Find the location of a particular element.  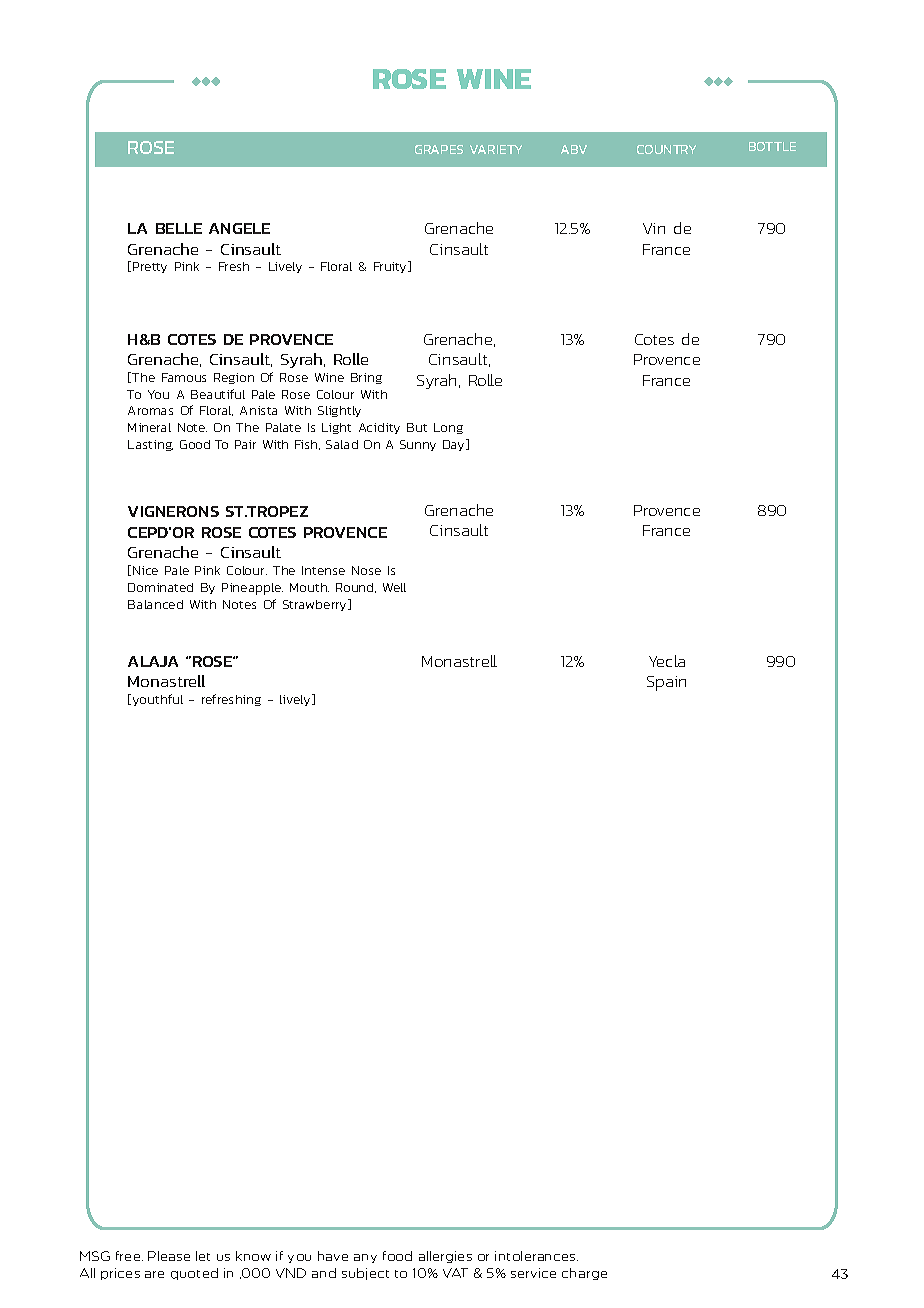

Well is located at coordinates (394, 587).
